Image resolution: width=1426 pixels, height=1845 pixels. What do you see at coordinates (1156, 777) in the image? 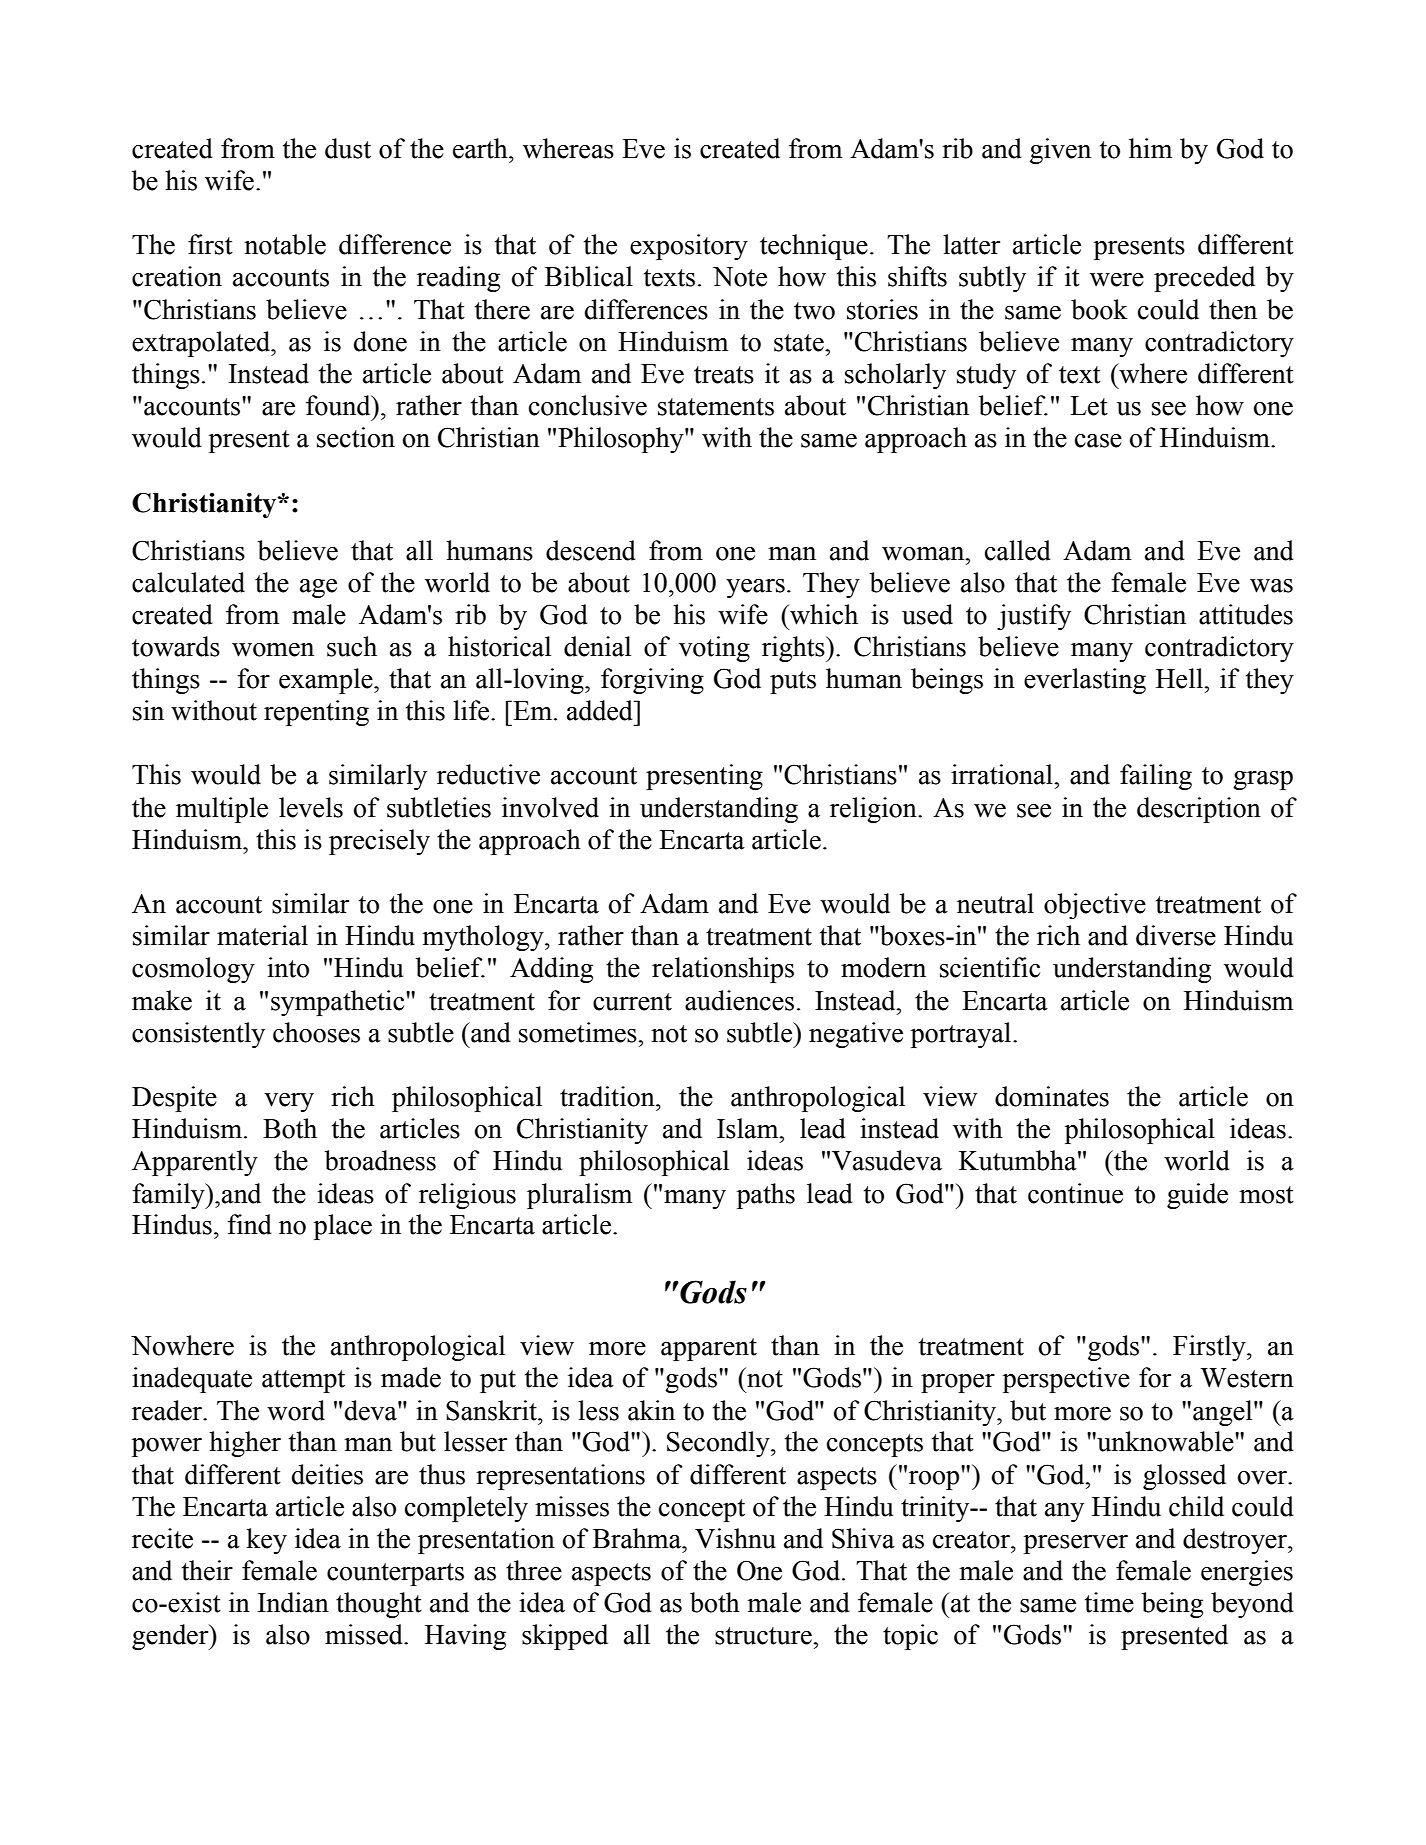
I see `failing` at bounding box center [1156, 777].
